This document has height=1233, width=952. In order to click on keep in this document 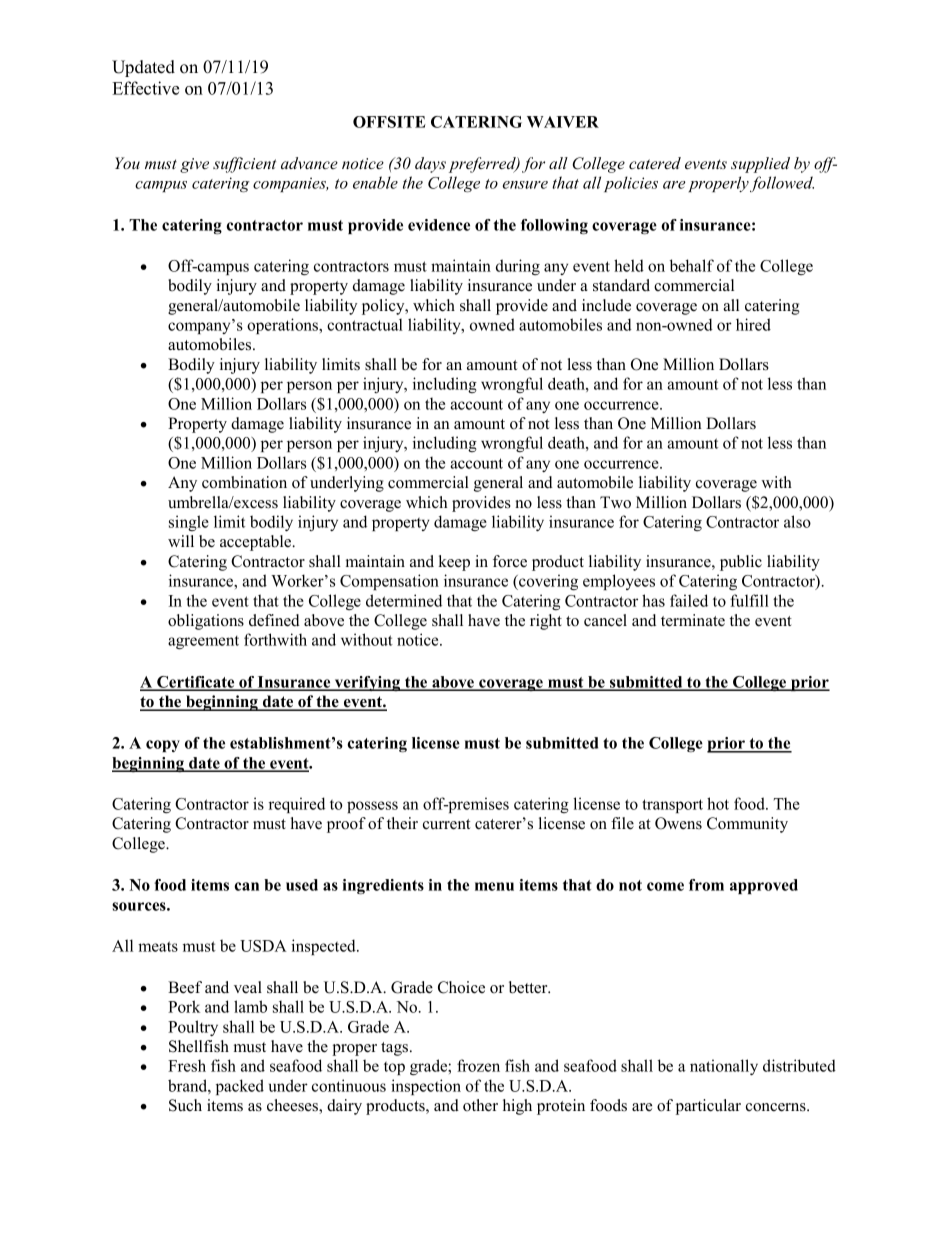, I will do `click(454, 563)`.
